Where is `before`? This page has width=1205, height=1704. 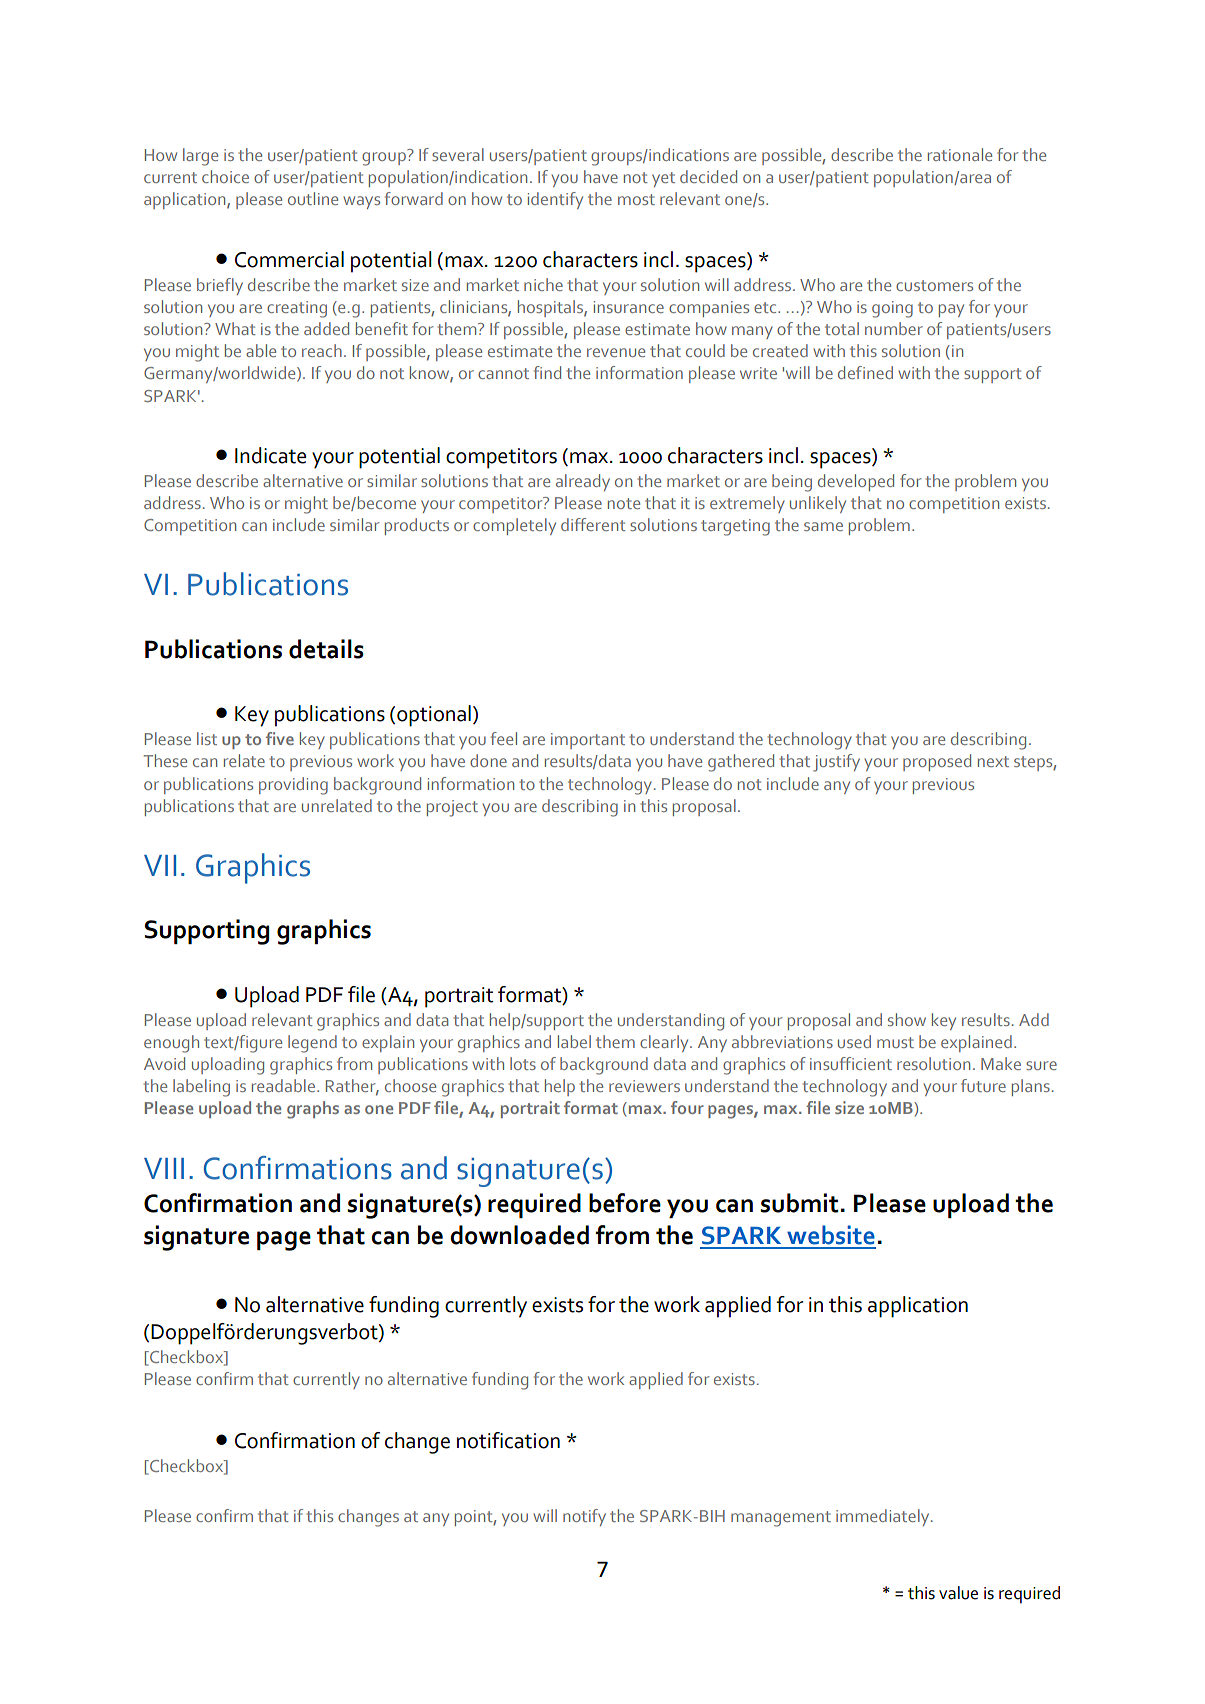
before is located at coordinates (625, 1203).
